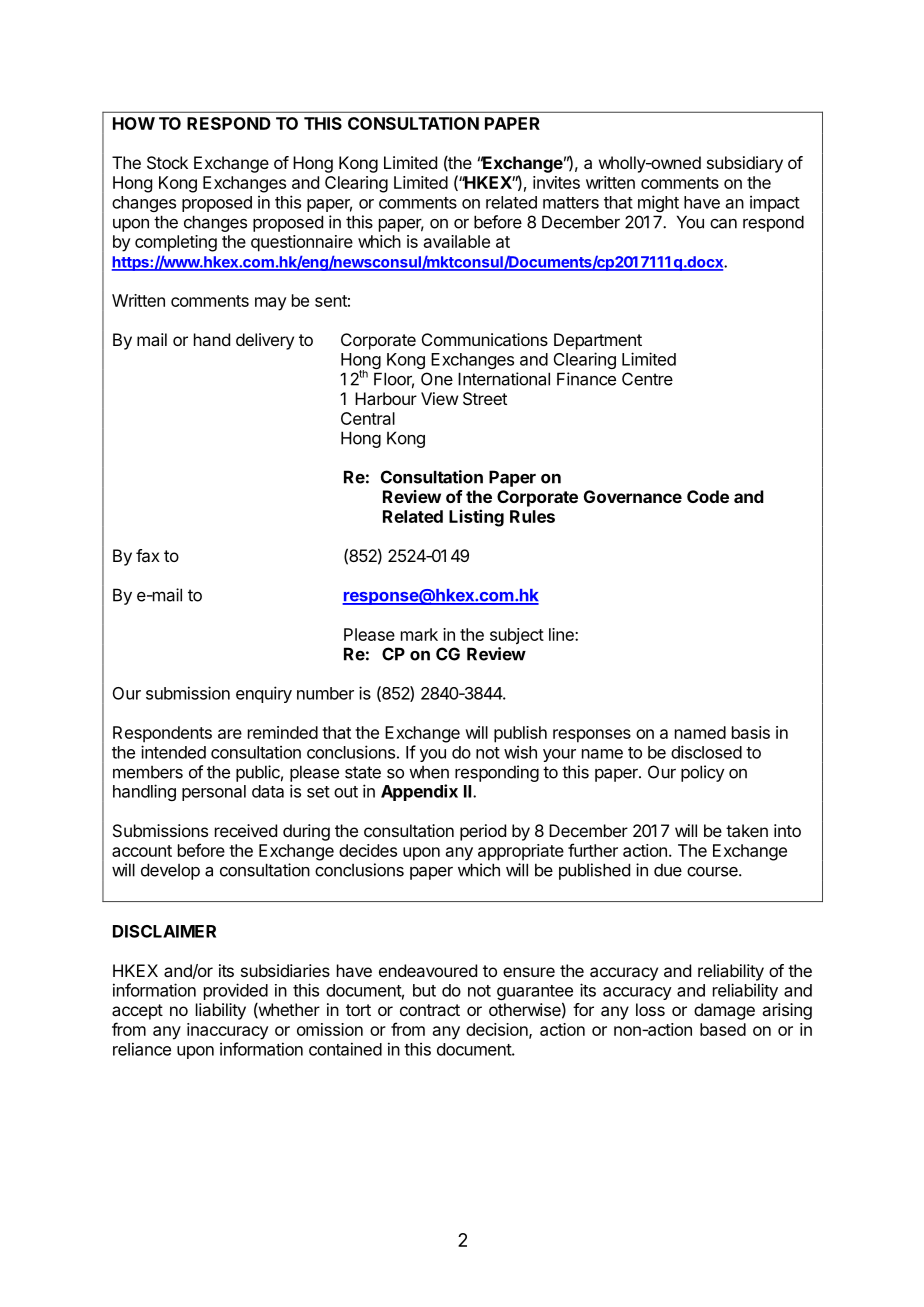 The width and height of the image is (924, 1307). Describe the element at coordinates (148, 555) in the image. I see `fax` at that location.
